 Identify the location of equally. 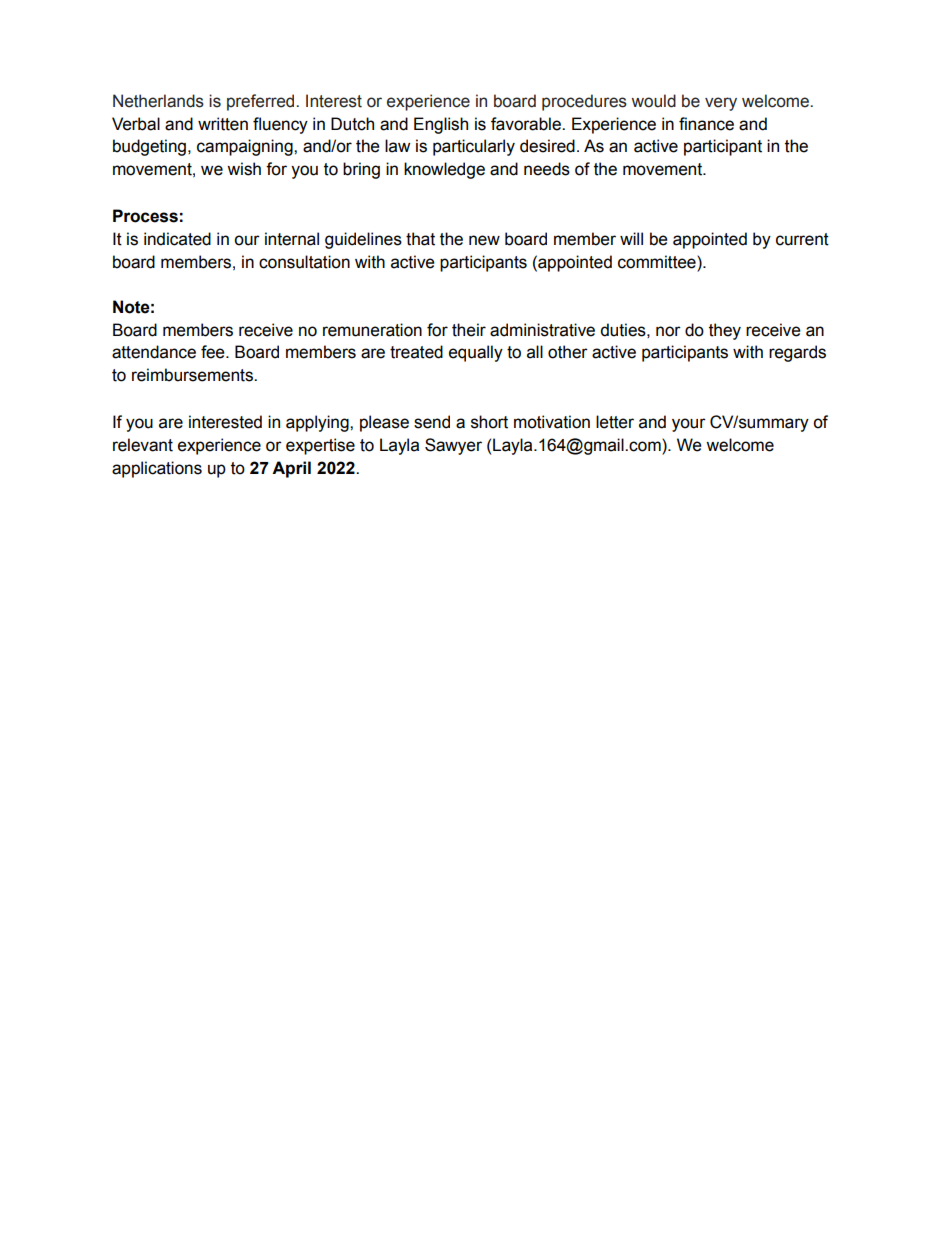
(476, 353).
